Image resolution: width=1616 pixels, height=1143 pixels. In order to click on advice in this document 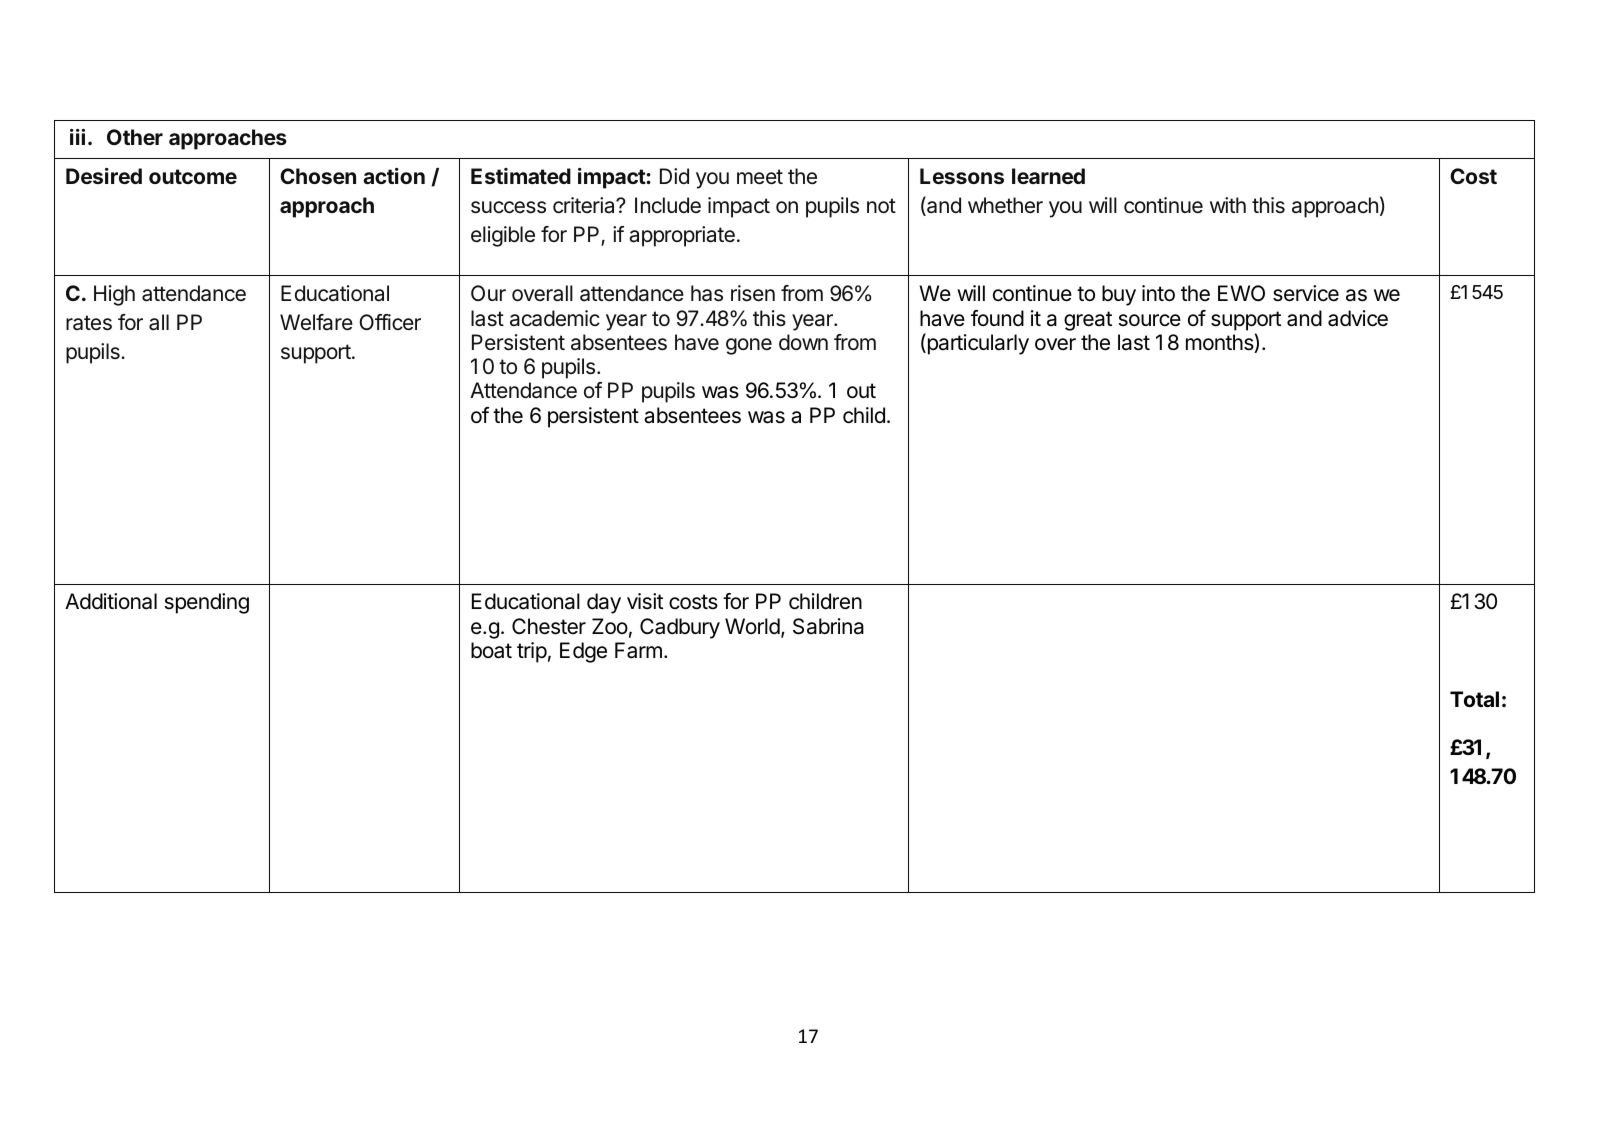, I will do `click(1358, 318)`.
